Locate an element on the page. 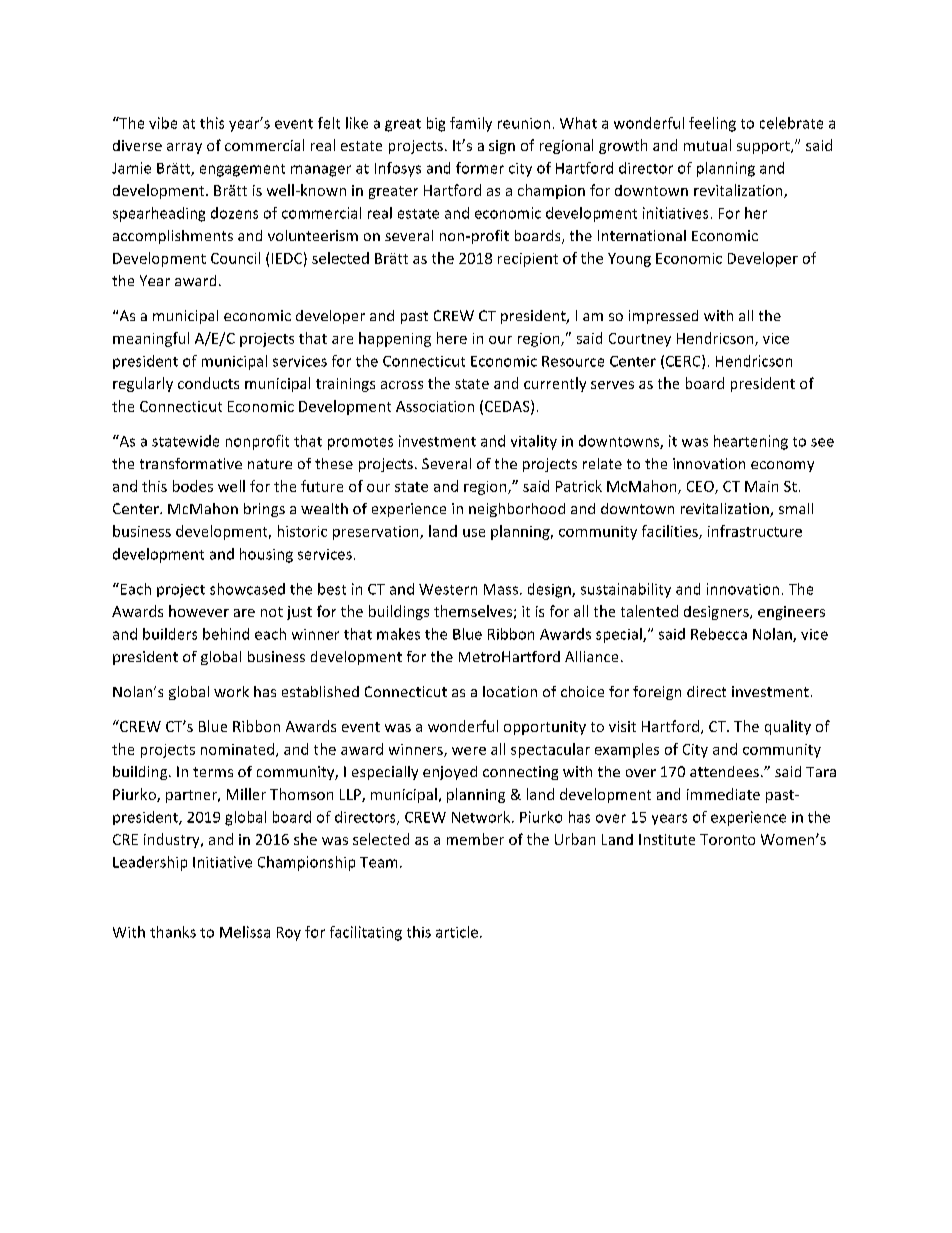 The image size is (952, 1233). former is located at coordinates (480, 168).
